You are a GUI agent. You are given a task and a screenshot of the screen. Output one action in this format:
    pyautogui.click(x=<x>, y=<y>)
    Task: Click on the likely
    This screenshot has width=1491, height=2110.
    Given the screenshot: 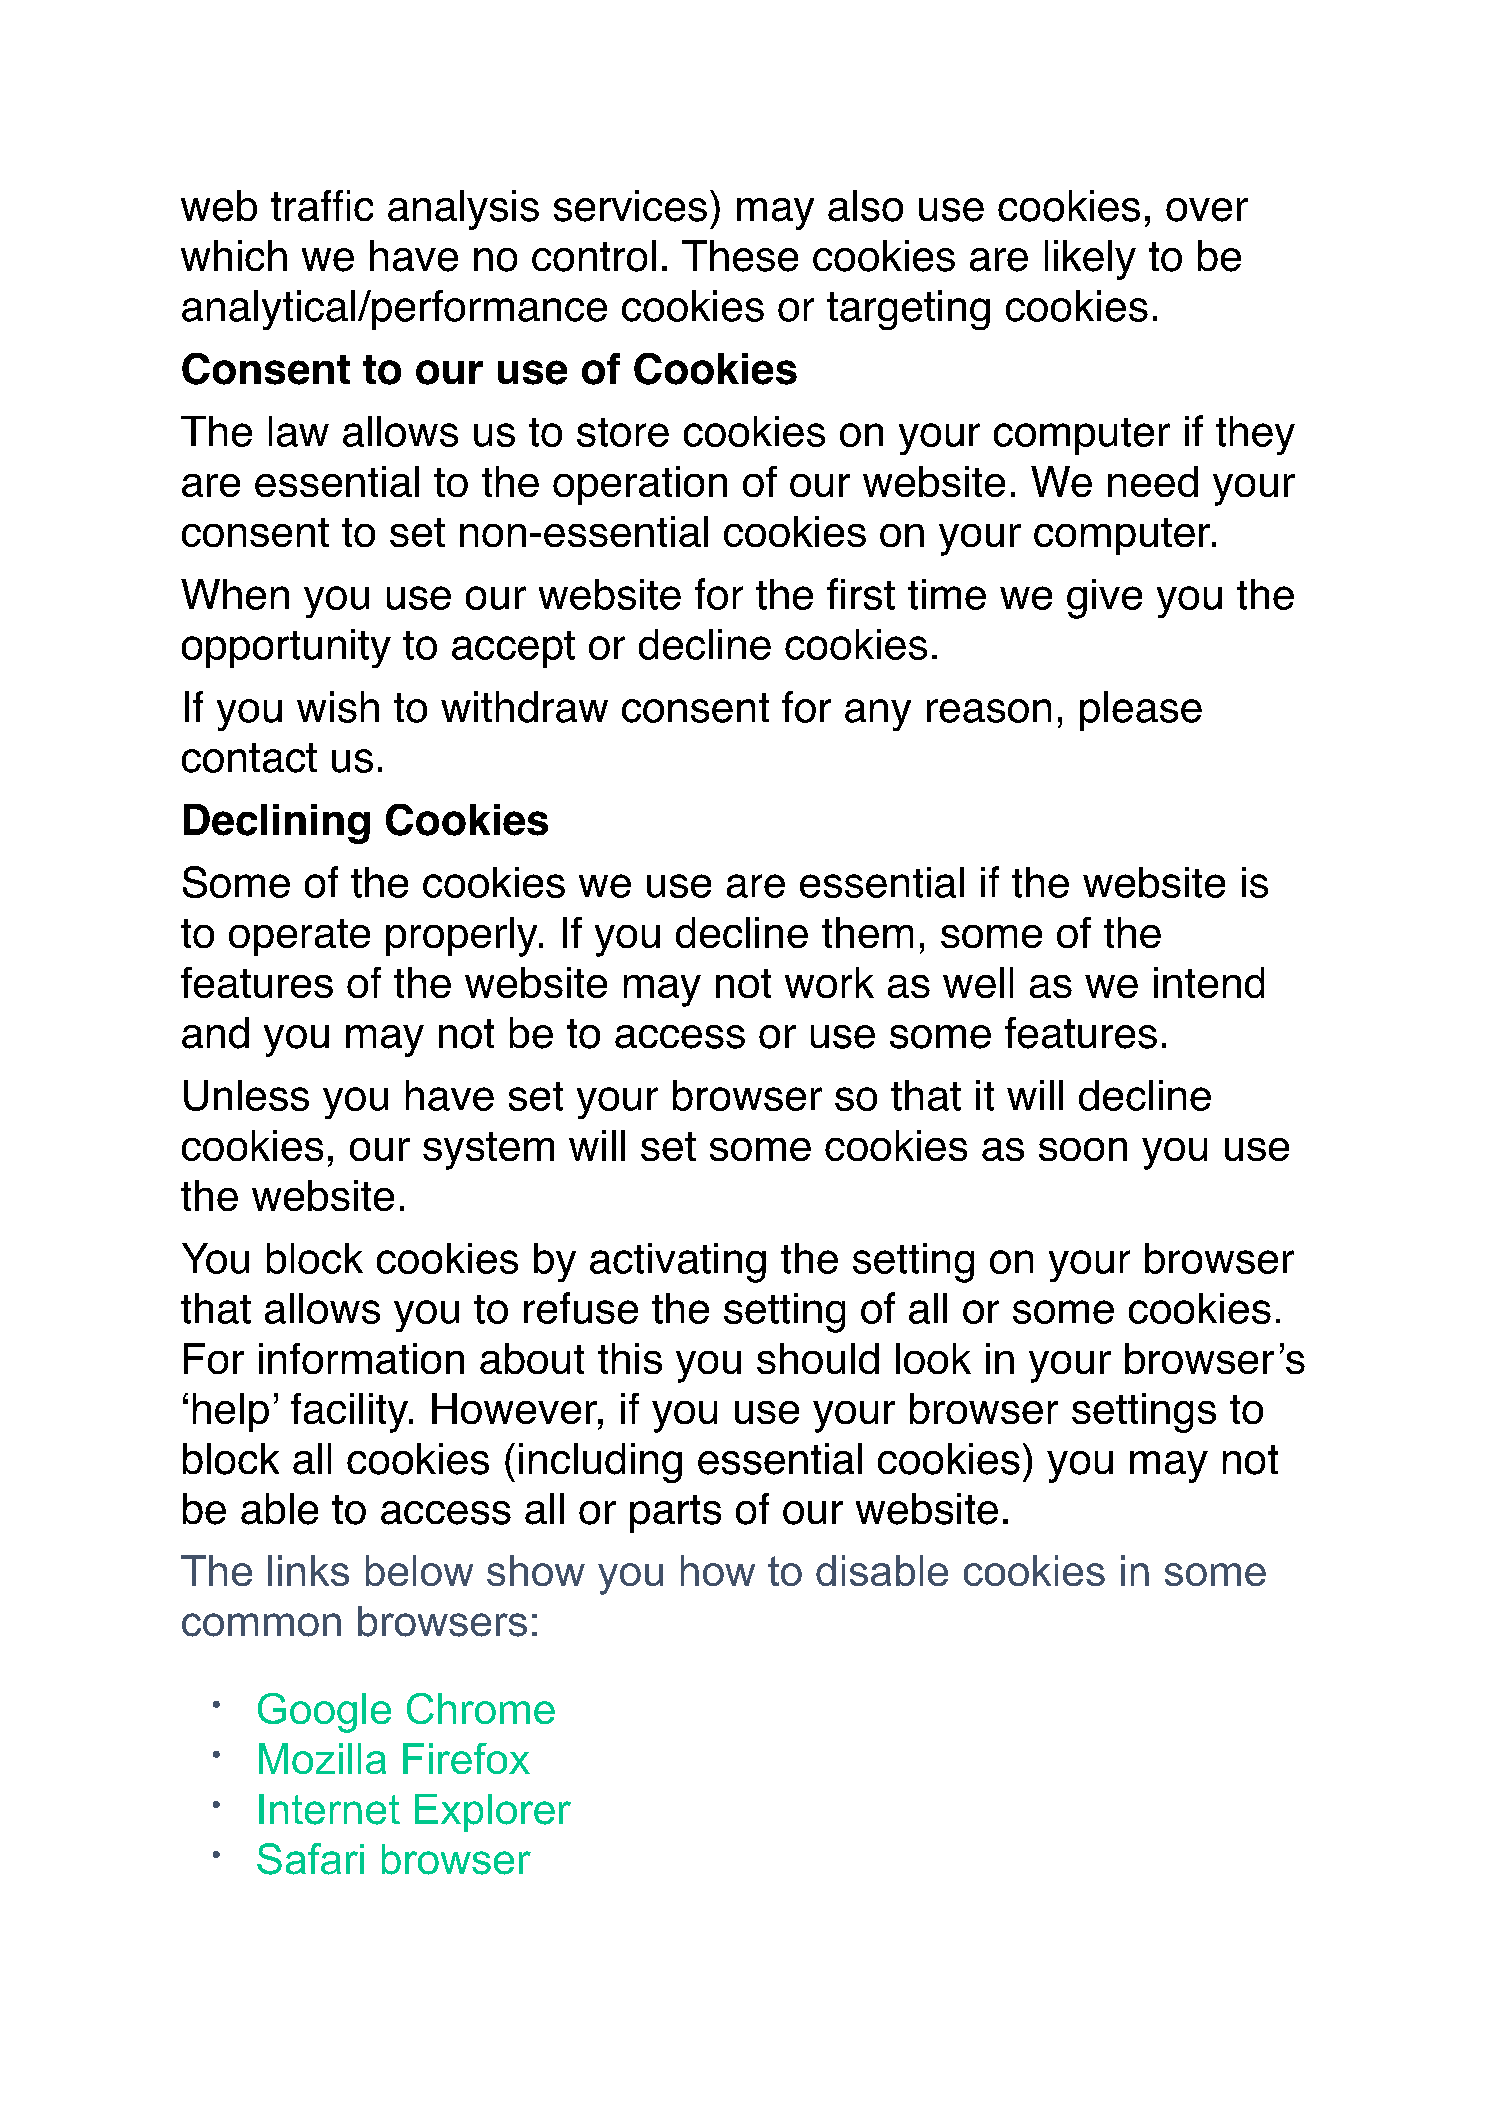 What is the action you would take?
    pyautogui.click(x=1090, y=260)
